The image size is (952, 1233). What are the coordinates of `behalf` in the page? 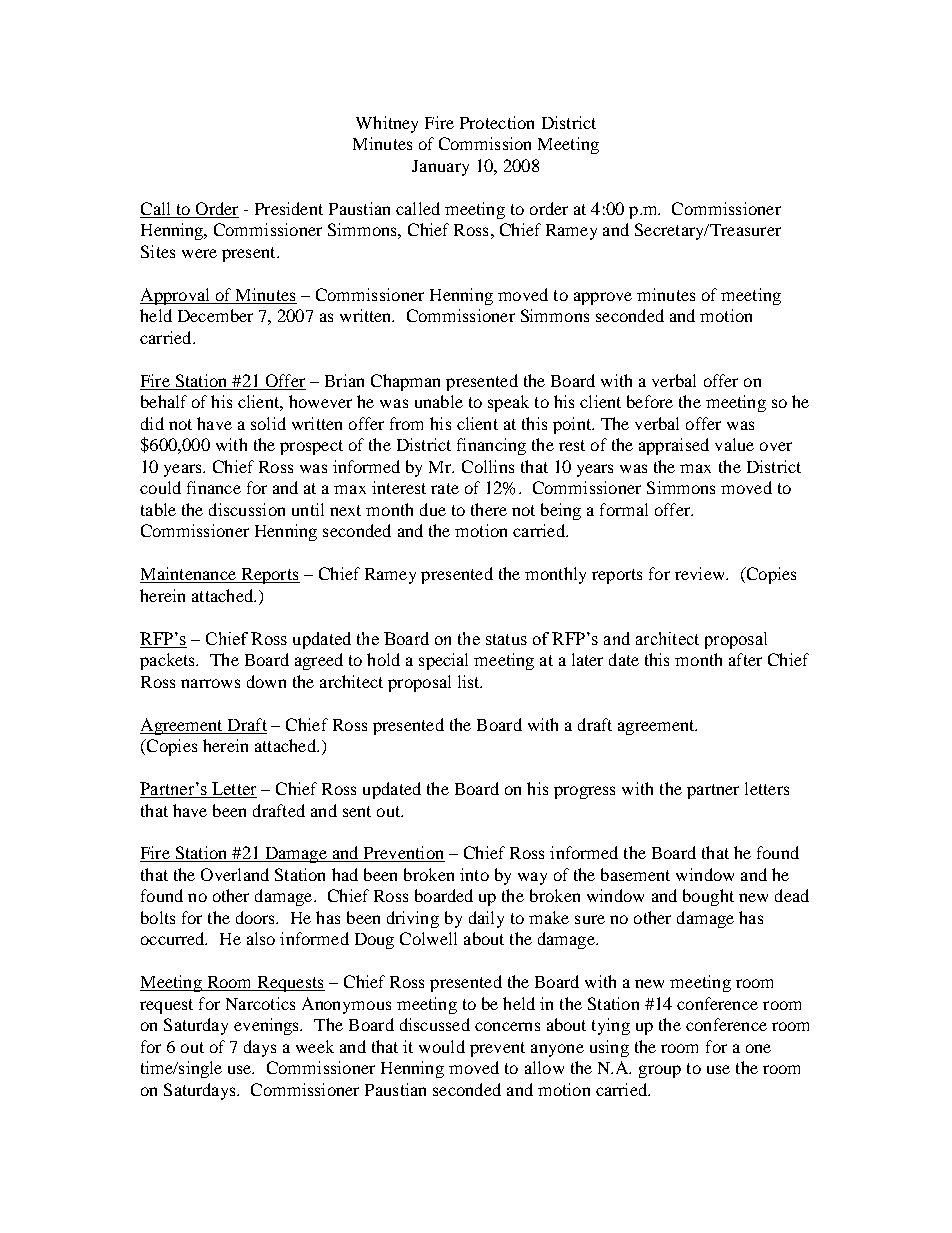 It's located at (164, 401).
